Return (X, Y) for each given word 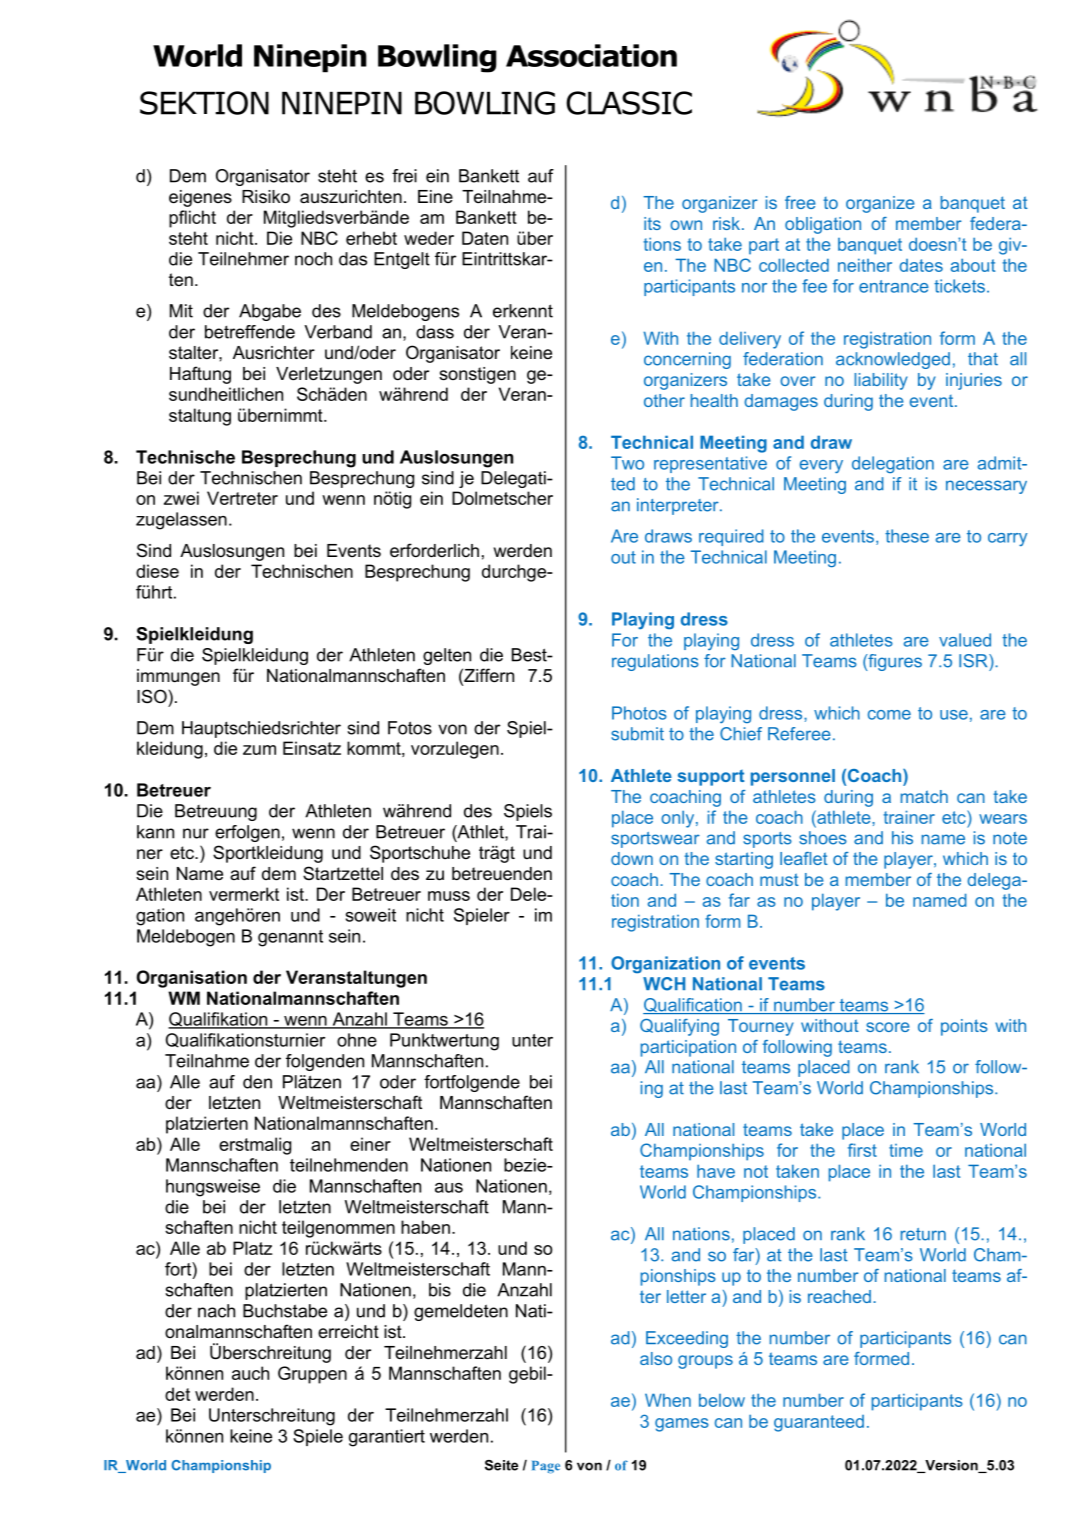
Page (546, 1467)
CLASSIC (629, 103)
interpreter (679, 506)
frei (404, 176)
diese (157, 571)
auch (250, 1373)
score (888, 1027)
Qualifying (679, 1027)
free (800, 202)
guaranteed (819, 1423)
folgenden (325, 1062)
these (907, 536)
